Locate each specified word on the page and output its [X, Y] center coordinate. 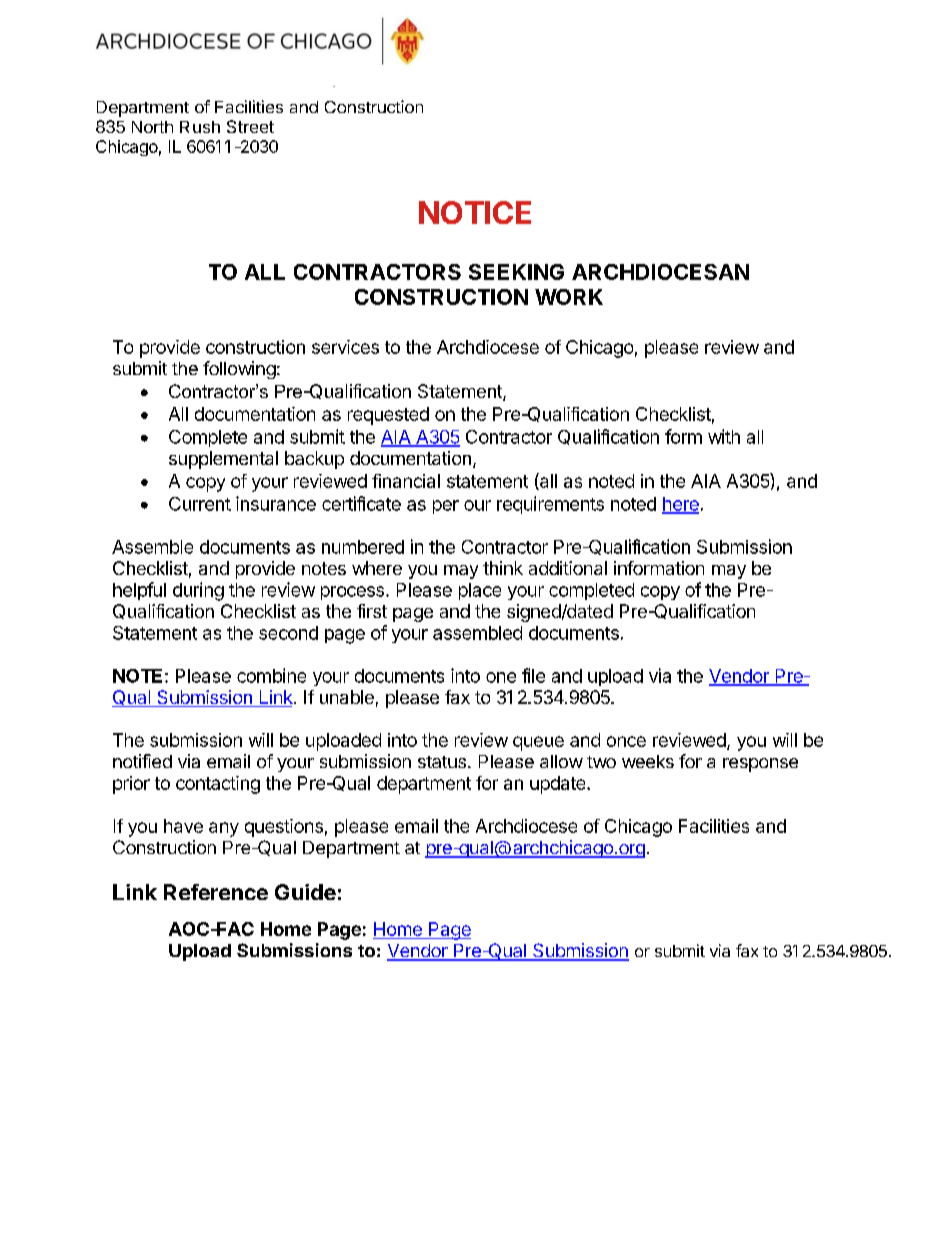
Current [200, 504]
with [724, 436]
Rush [200, 127]
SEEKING [516, 272]
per [446, 507]
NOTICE [475, 212]
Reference [216, 892]
